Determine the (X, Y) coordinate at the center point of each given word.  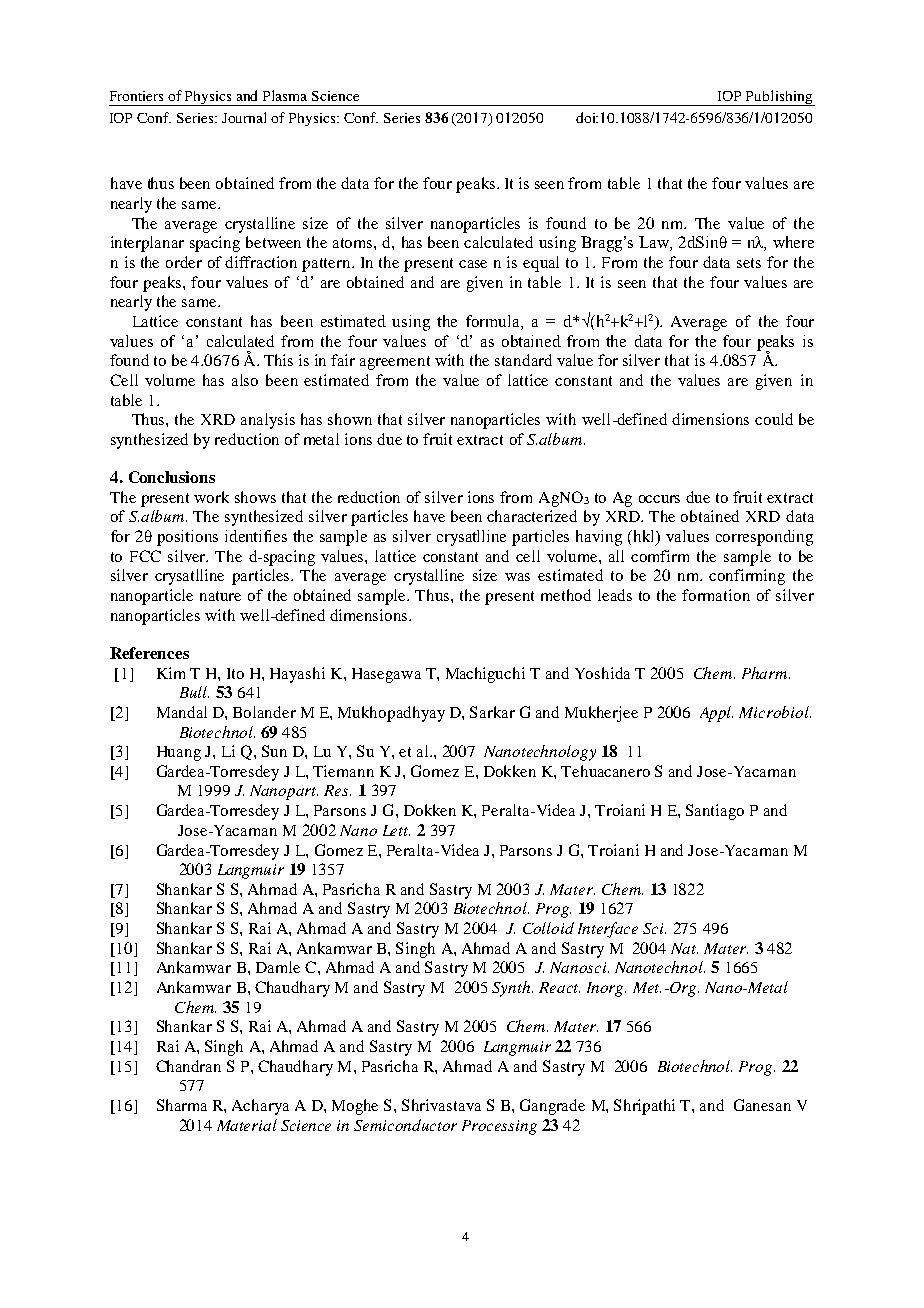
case (473, 264)
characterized (532, 516)
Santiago (715, 812)
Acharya (260, 1107)
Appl (716, 714)
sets (749, 263)
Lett (396, 830)
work (211, 497)
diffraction (261, 262)
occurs (659, 499)
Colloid (548, 928)
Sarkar (492, 712)
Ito (235, 673)
